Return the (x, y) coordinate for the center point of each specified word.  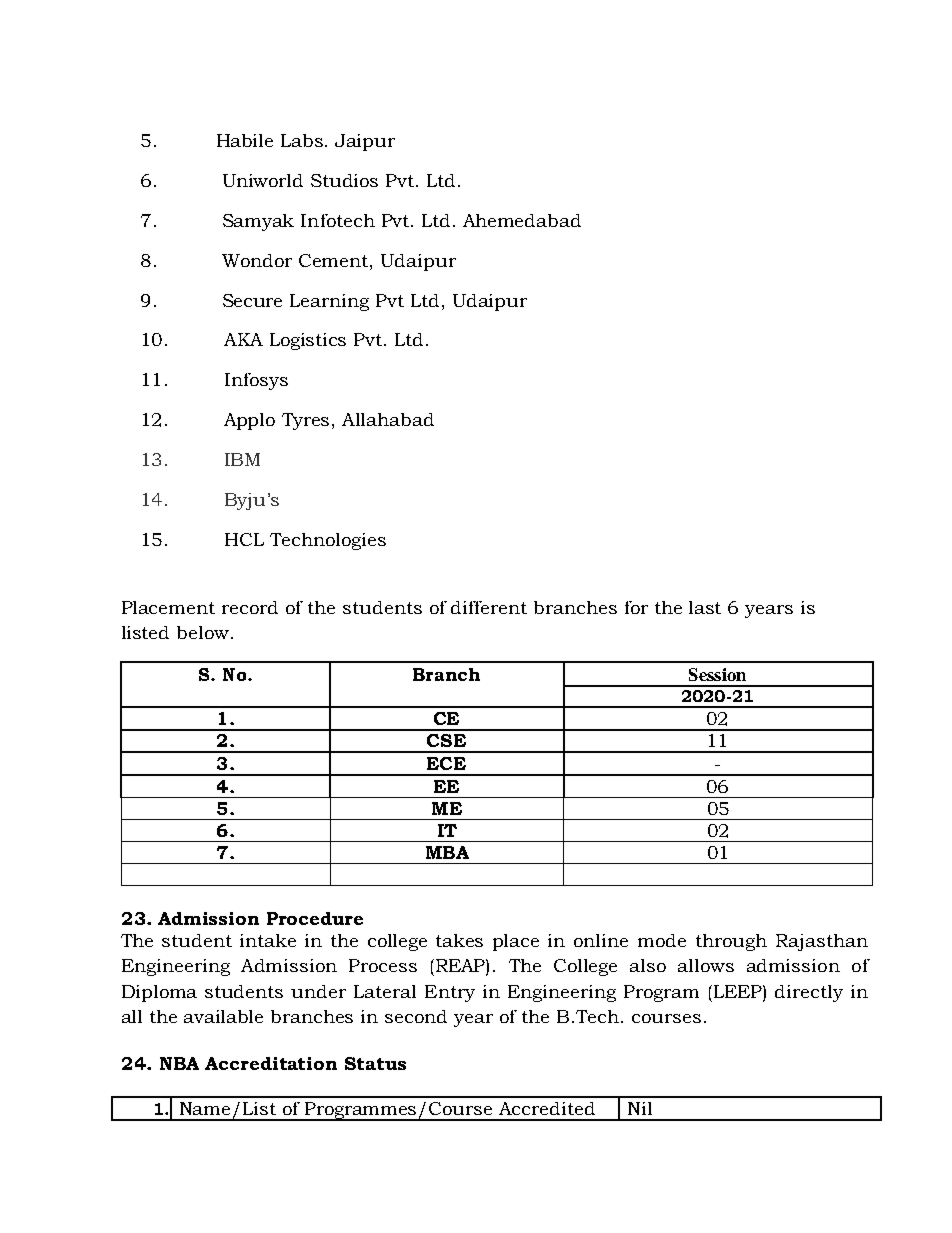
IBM (242, 459)
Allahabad (388, 419)
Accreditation (271, 1063)
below (203, 632)
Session (717, 674)
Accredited (547, 1108)
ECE (446, 763)
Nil (640, 1108)
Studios (344, 180)
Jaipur (365, 142)
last (705, 607)
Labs (302, 140)
